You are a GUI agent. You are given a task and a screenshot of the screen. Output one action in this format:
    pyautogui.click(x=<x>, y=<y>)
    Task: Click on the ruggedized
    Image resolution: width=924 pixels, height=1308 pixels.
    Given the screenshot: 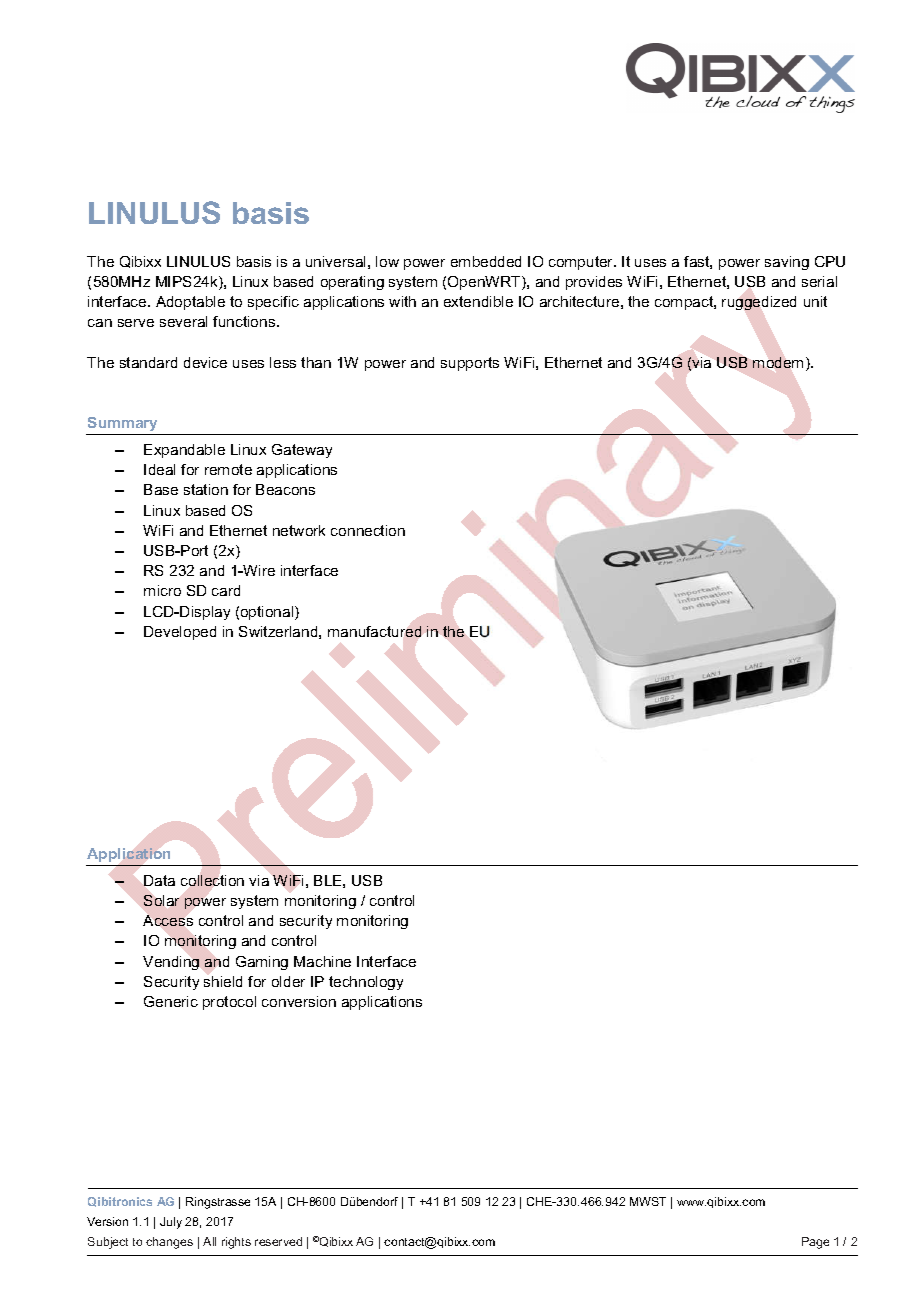 What is the action you would take?
    pyautogui.click(x=759, y=303)
